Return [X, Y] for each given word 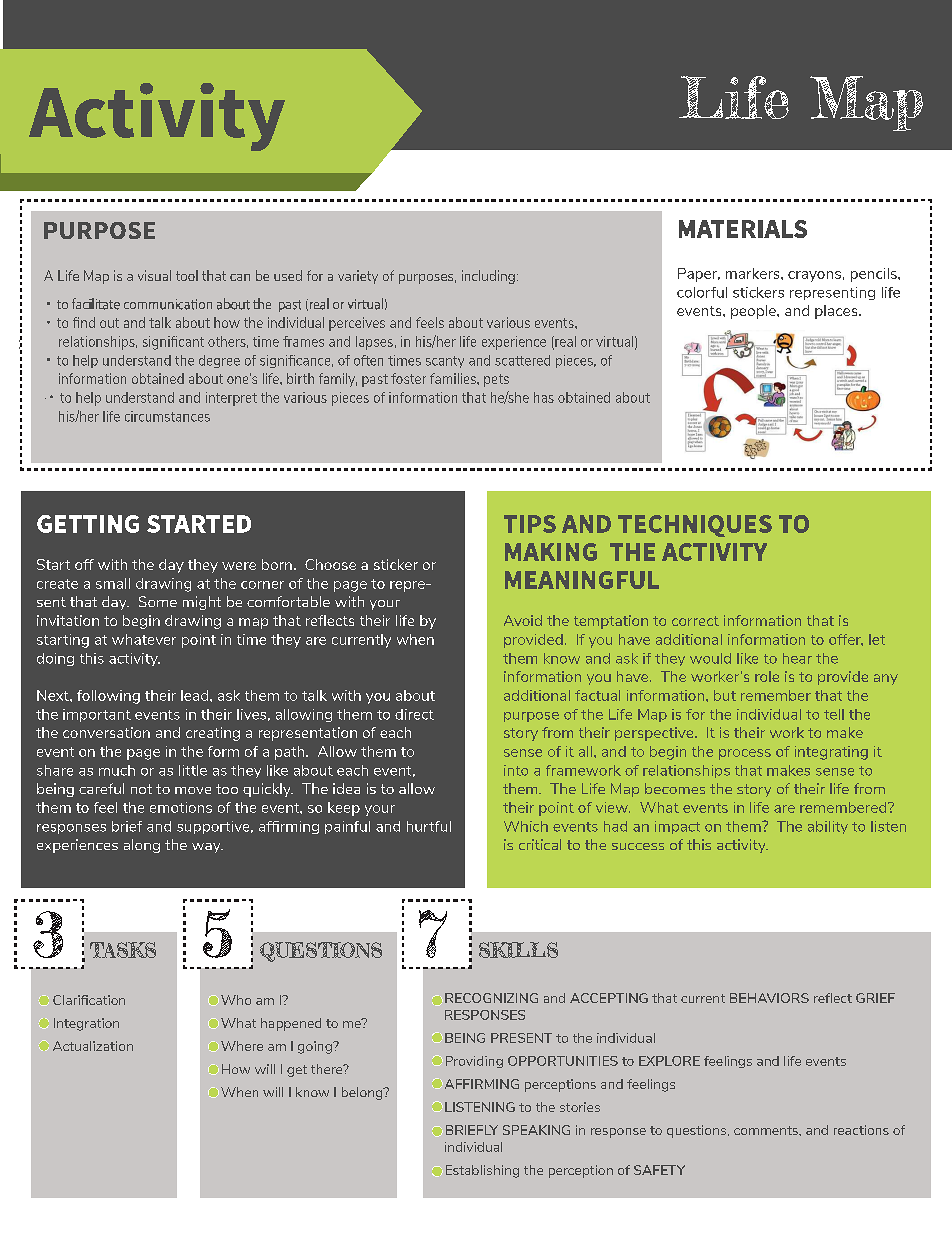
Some [158, 601]
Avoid [523, 620]
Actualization [93, 1046]
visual [154, 275]
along [142, 846]
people [754, 312]
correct [695, 621]
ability [828, 827]
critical [540, 844]
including [488, 277]
